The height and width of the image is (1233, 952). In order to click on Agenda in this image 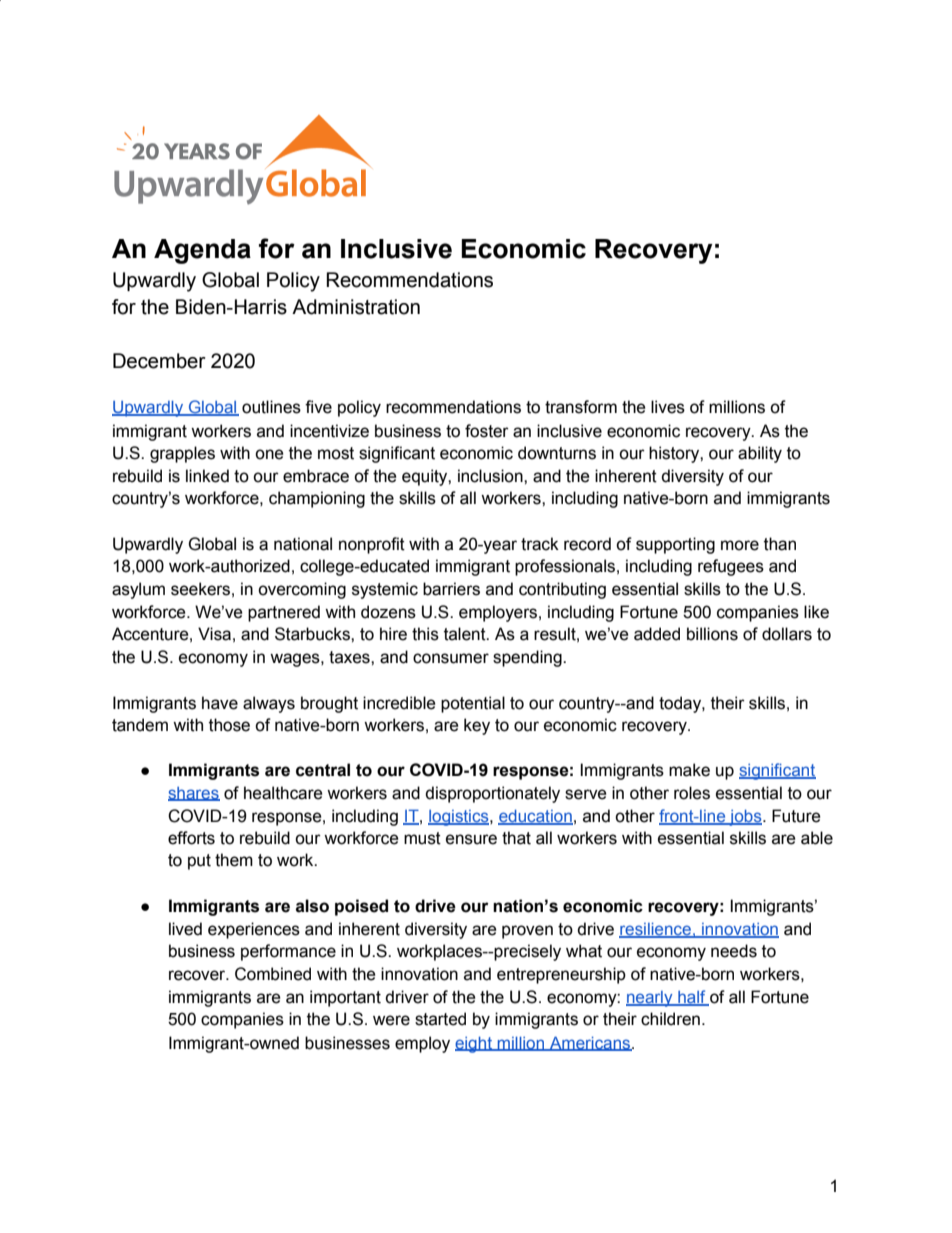, I will do `click(202, 251)`.
